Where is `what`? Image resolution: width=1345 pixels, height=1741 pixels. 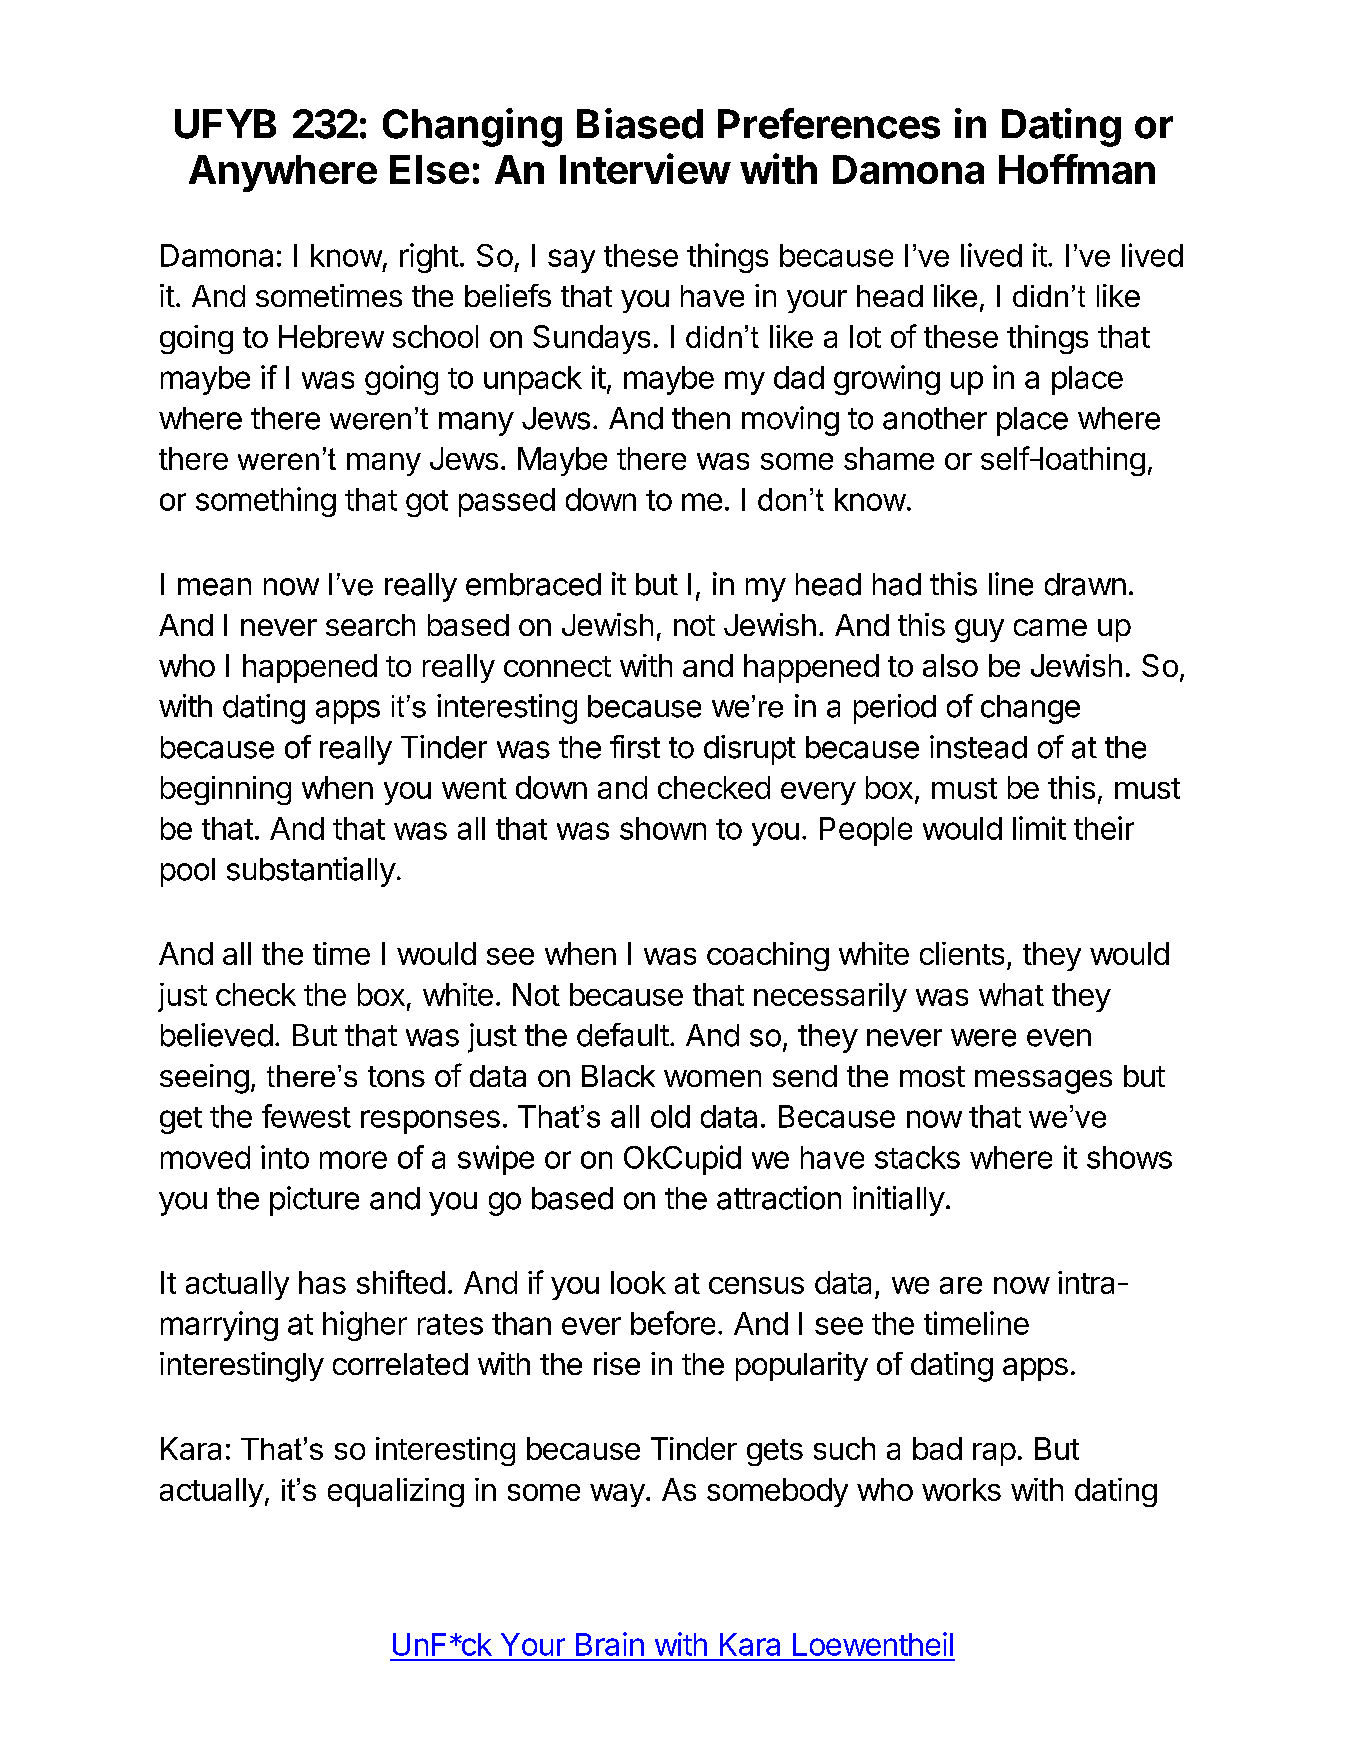 what is located at coordinates (1011, 994).
